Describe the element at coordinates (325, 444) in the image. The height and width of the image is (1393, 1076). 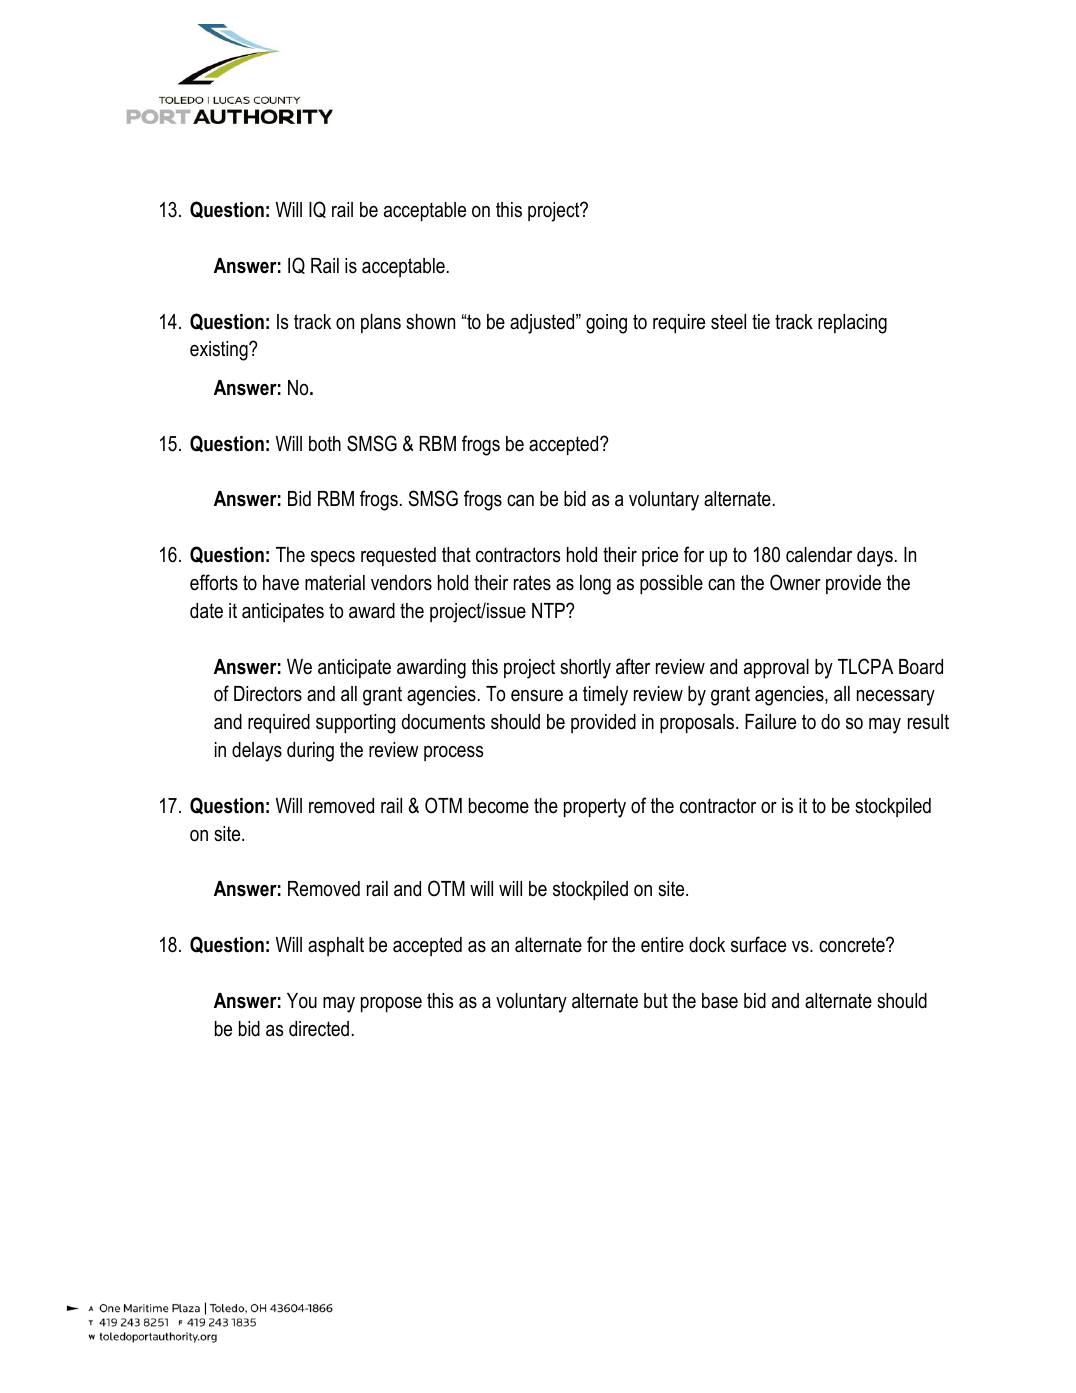
I see `both` at that location.
